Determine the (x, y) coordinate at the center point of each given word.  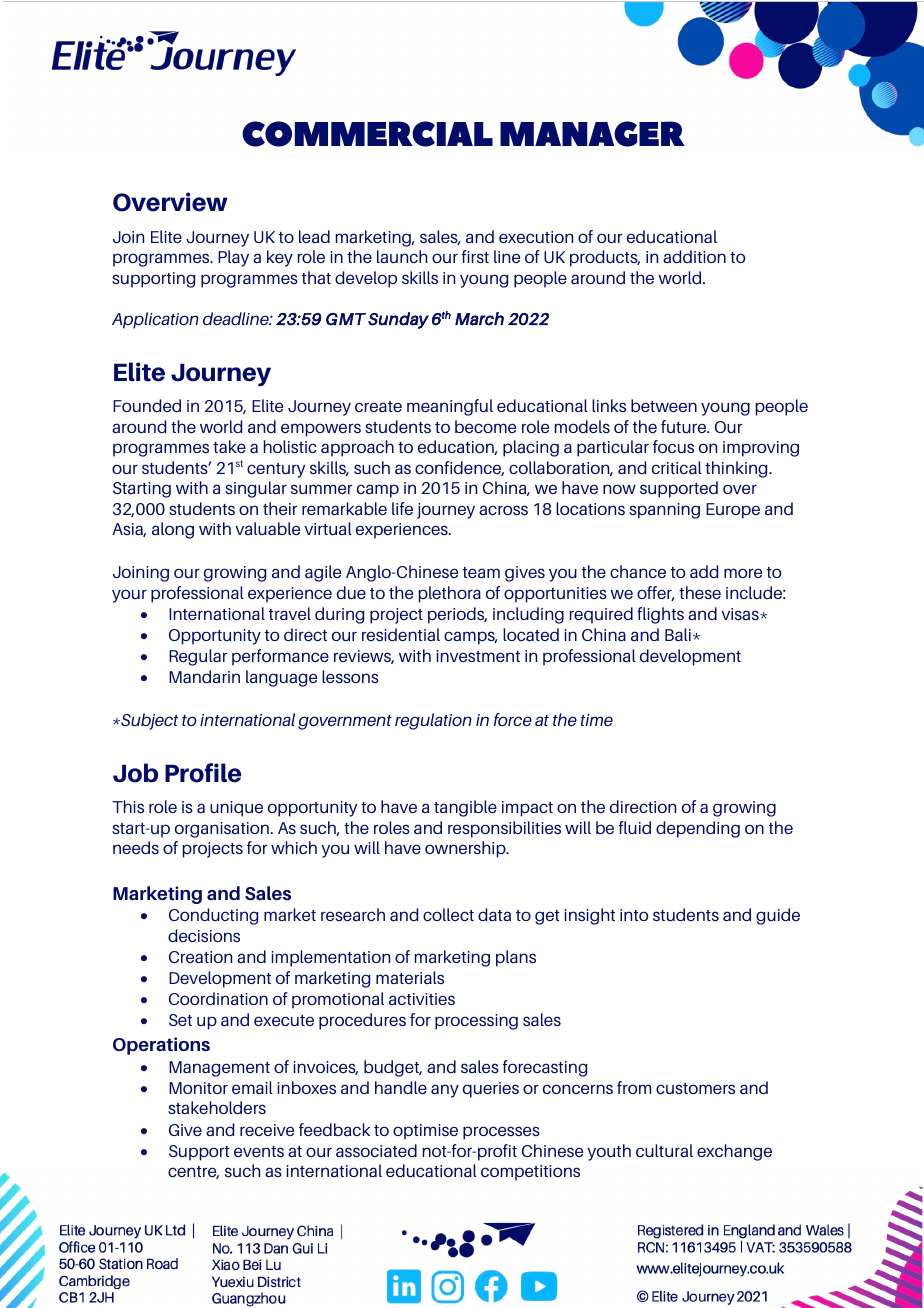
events (259, 1151)
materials (410, 977)
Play (233, 258)
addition (694, 256)
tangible (465, 808)
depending (698, 829)
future (684, 426)
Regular (198, 657)
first (475, 256)
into (634, 915)
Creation (200, 957)
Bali (678, 634)
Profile (203, 773)
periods (457, 615)
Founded (147, 405)
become (485, 426)
